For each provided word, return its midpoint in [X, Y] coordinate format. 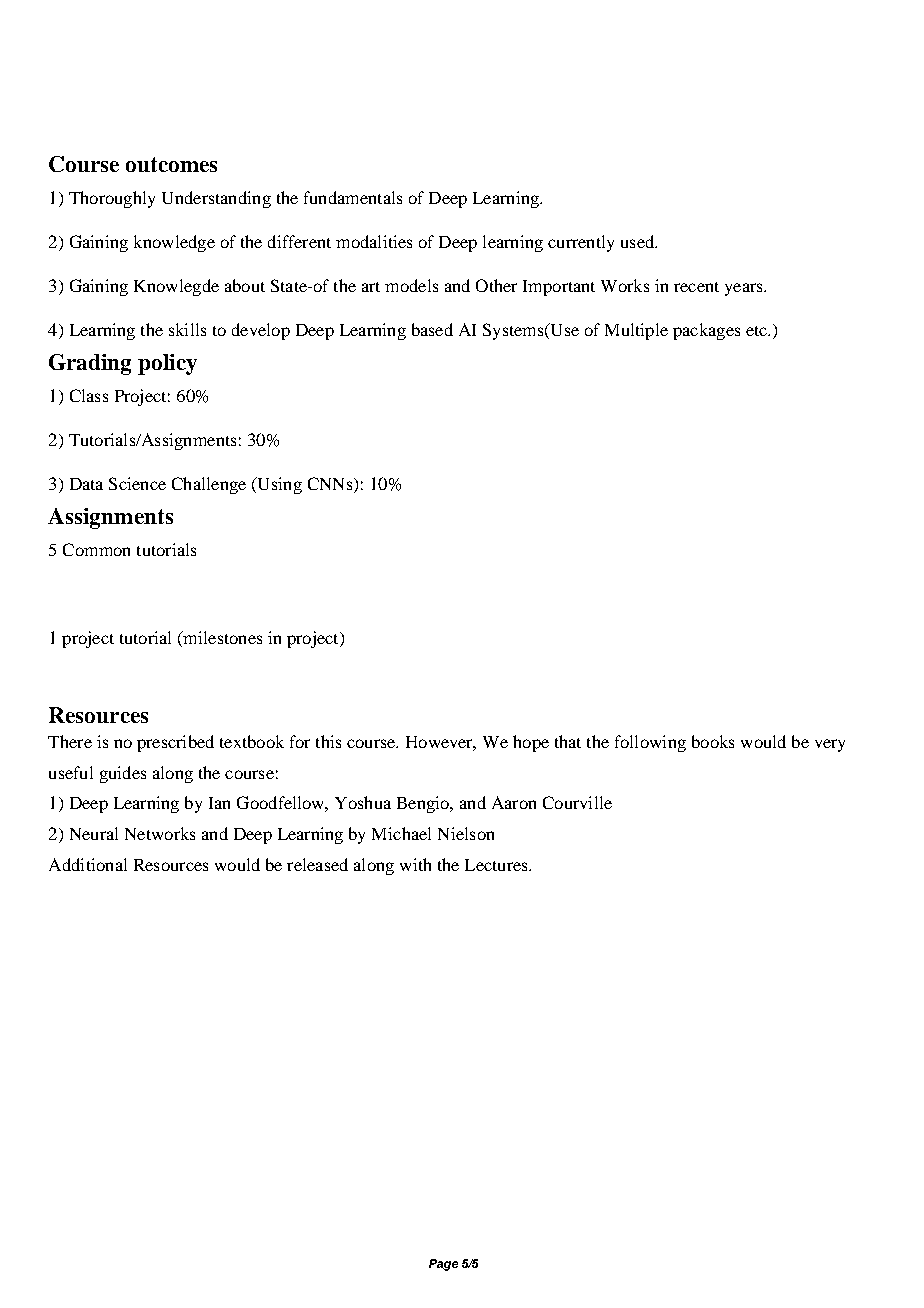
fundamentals [353, 197]
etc [757, 331]
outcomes [171, 164]
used [638, 241]
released [317, 864]
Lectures [497, 865]
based [432, 329]
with [415, 864]
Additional [88, 864]
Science [137, 483]
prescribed [175, 743]
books [713, 741]
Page [443, 1265]
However [441, 743]
